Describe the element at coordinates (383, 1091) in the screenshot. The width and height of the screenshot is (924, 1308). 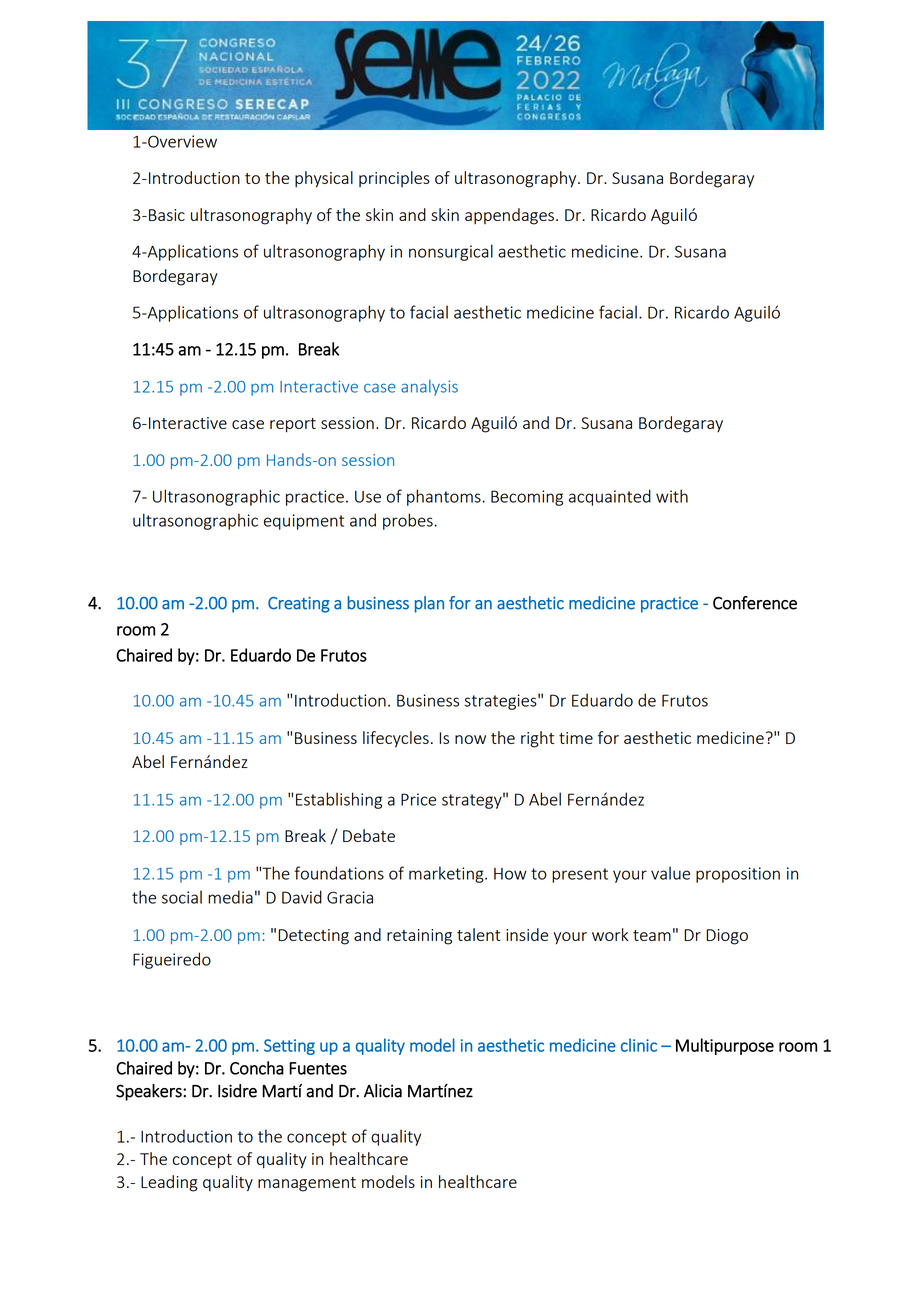
I see `Alicia` at that location.
